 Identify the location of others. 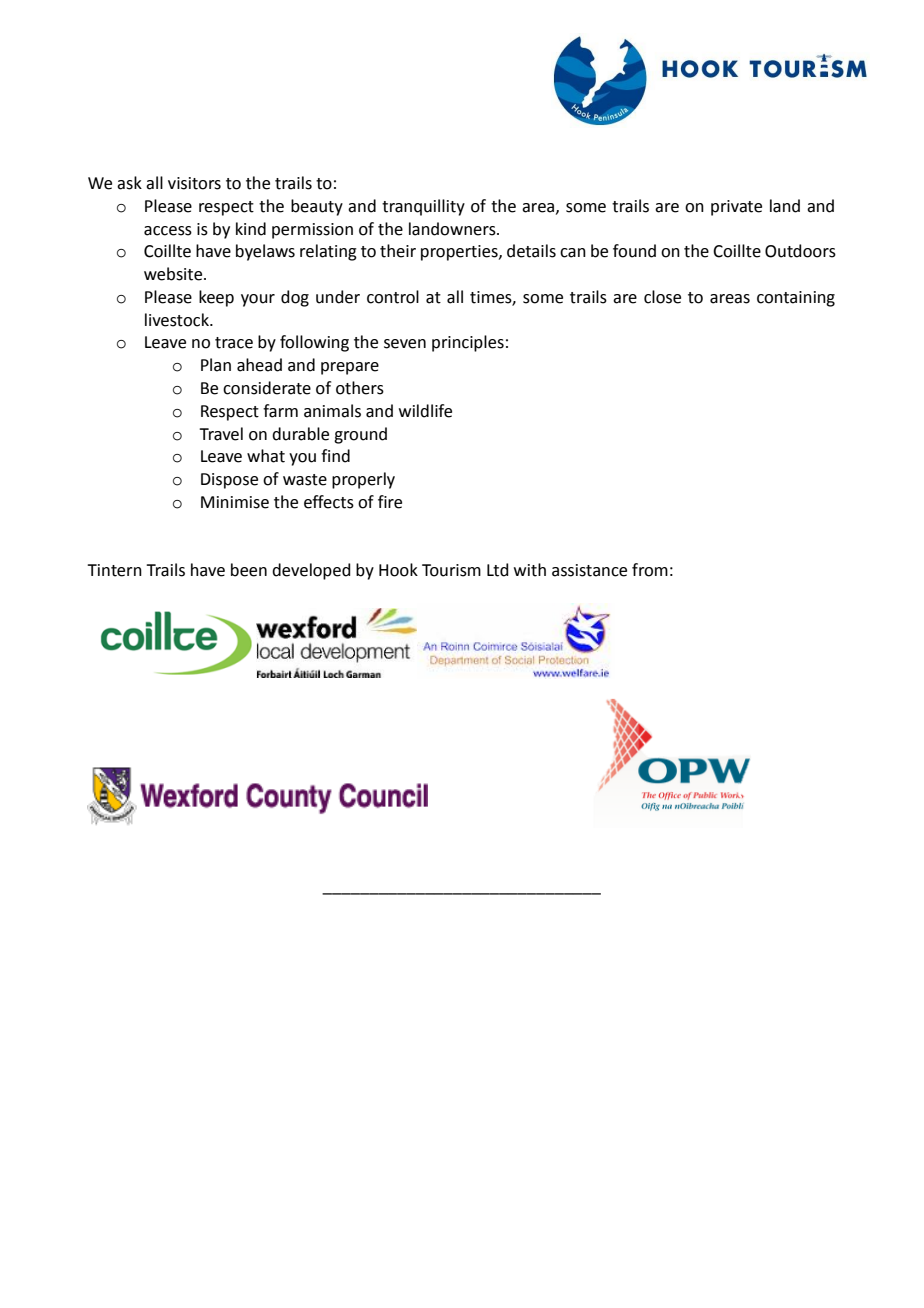
(360, 388).
